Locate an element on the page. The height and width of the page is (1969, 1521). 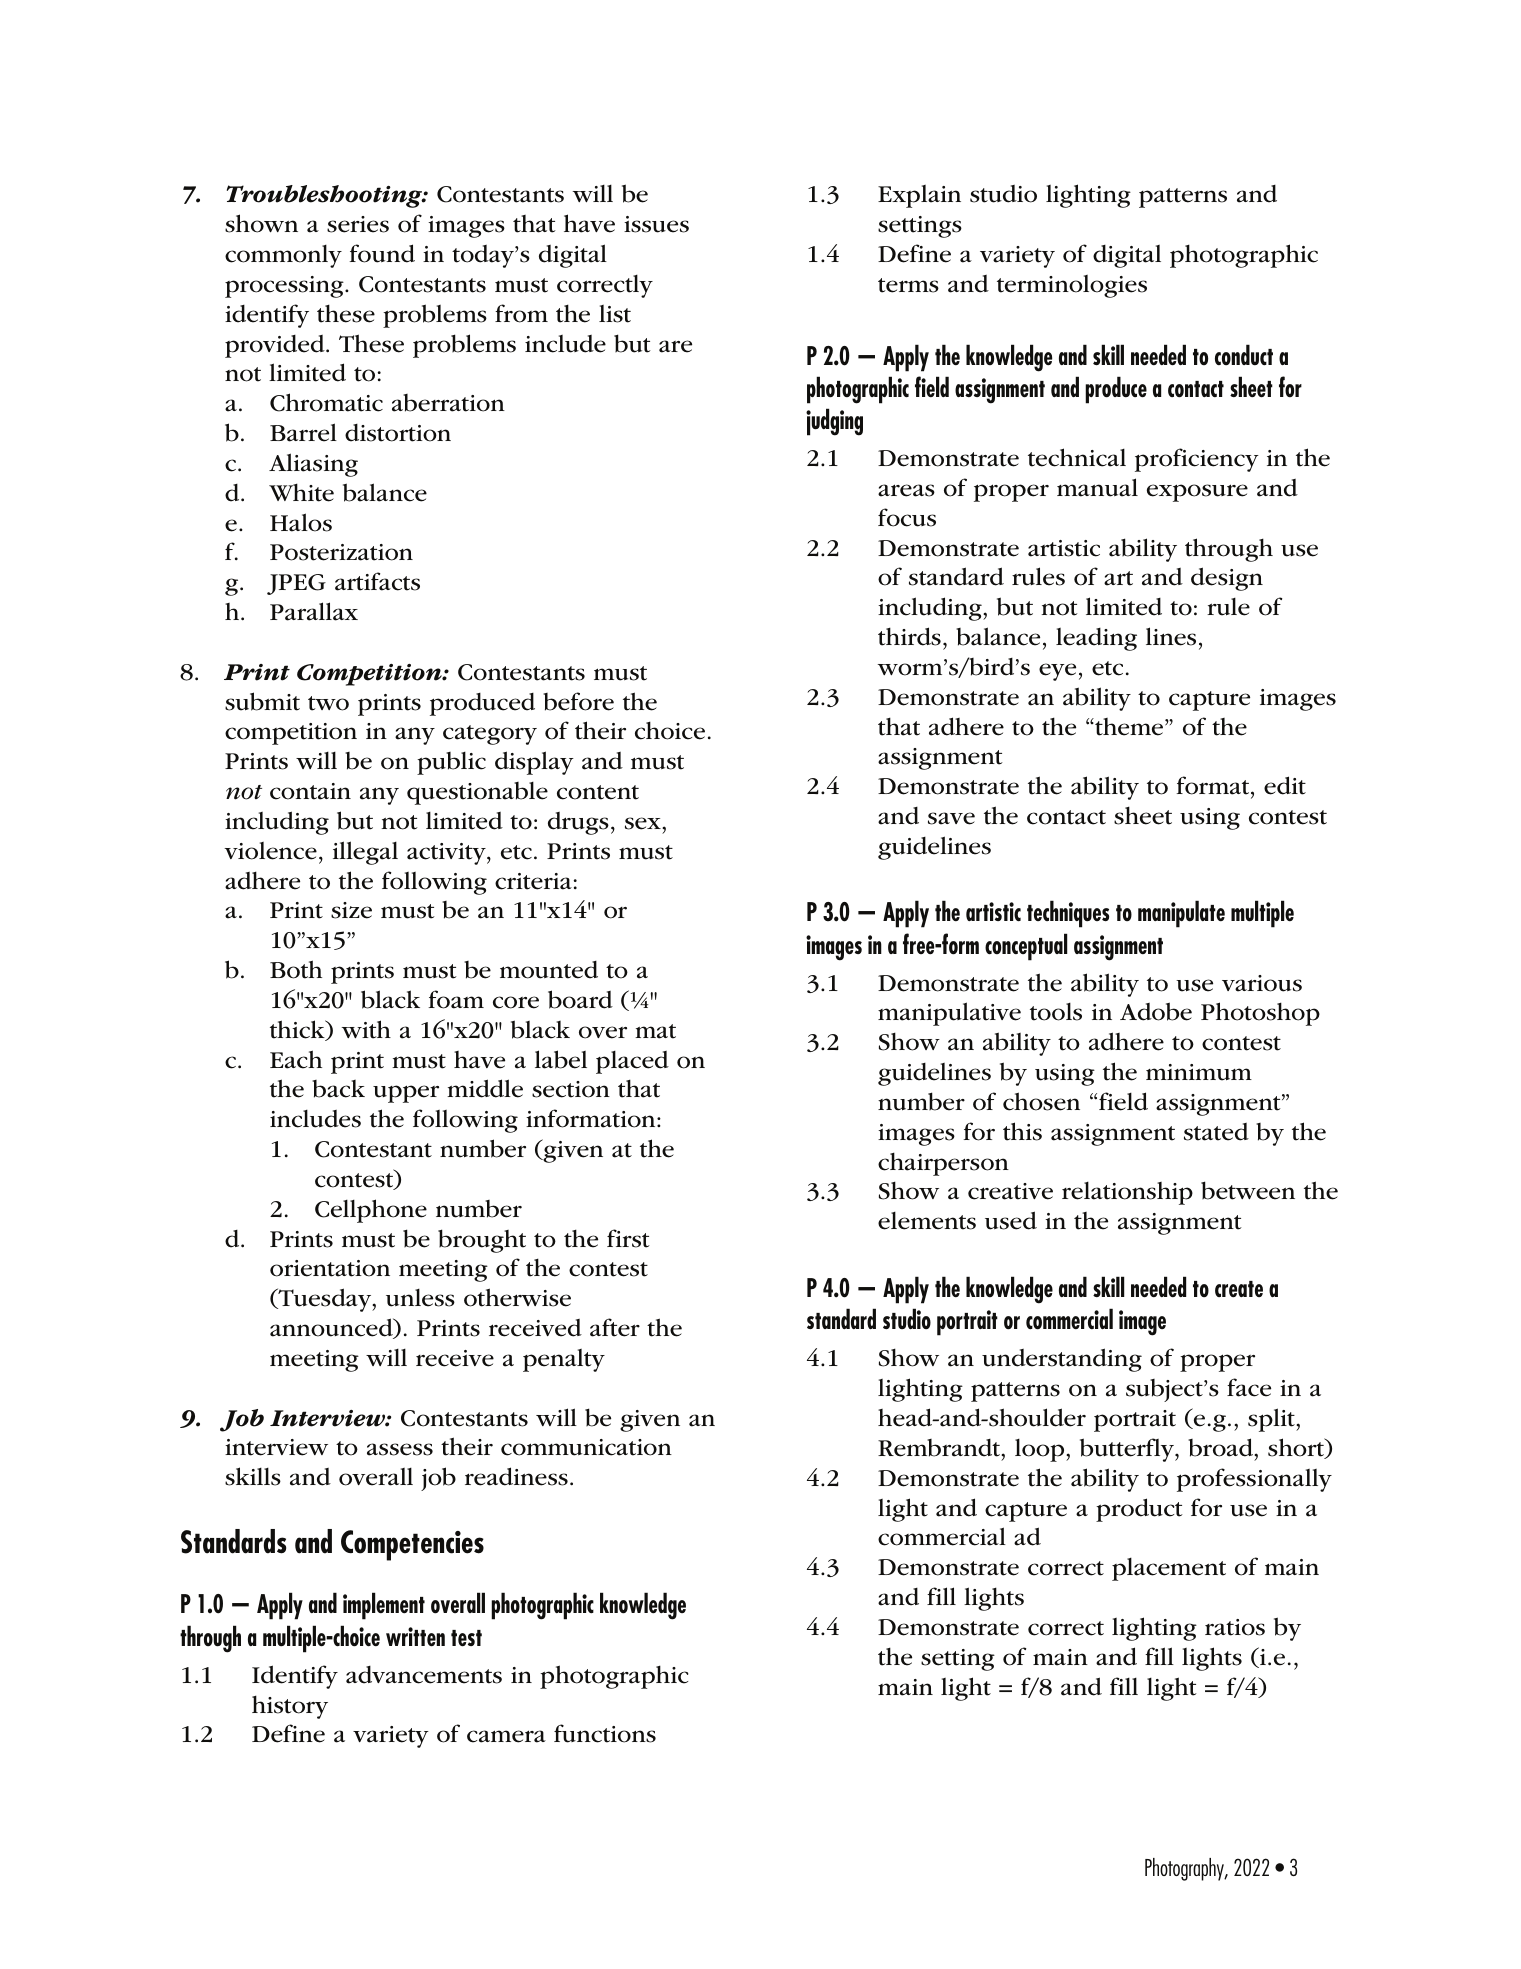
manipulative is located at coordinates (949, 1014).
